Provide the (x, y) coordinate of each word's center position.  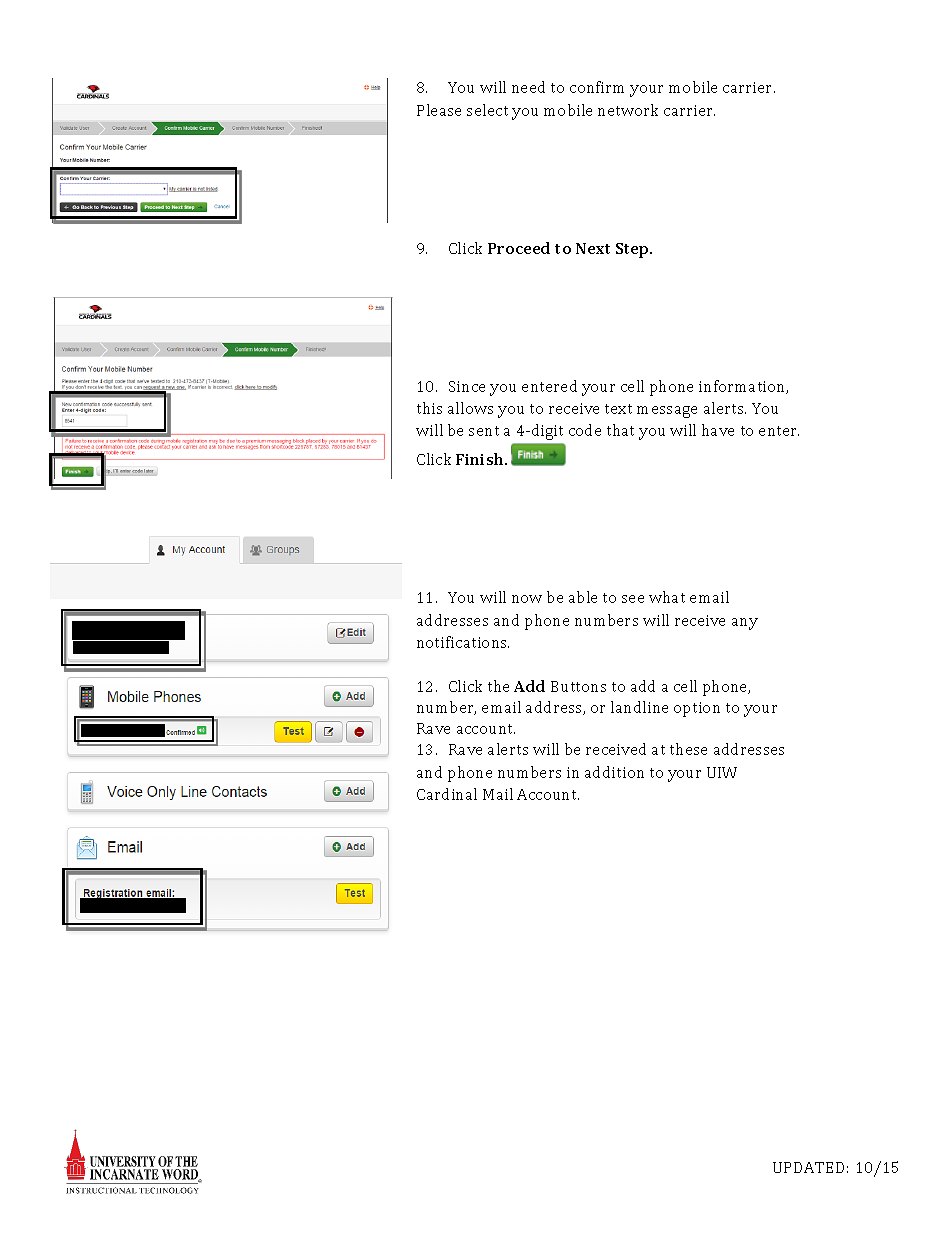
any (745, 624)
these (688, 749)
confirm (597, 87)
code (585, 430)
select (487, 110)
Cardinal (447, 794)
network (628, 110)
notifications (463, 642)
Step (633, 250)
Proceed (519, 248)
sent (484, 431)
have (718, 430)
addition (614, 772)
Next (593, 248)
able (583, 597)
